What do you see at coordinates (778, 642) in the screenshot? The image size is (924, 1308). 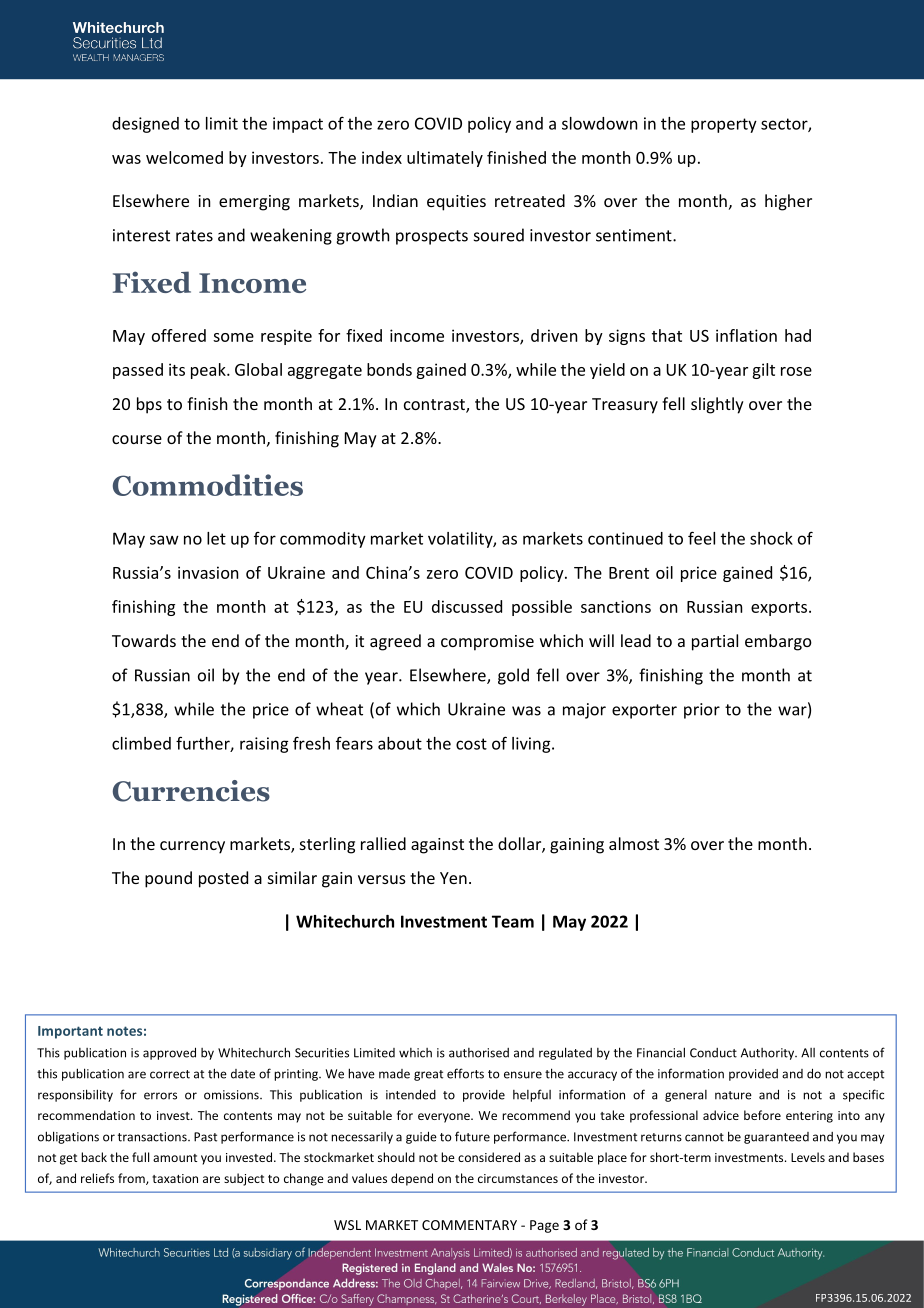 I see `embargo` at bounding box center [778, 642].
